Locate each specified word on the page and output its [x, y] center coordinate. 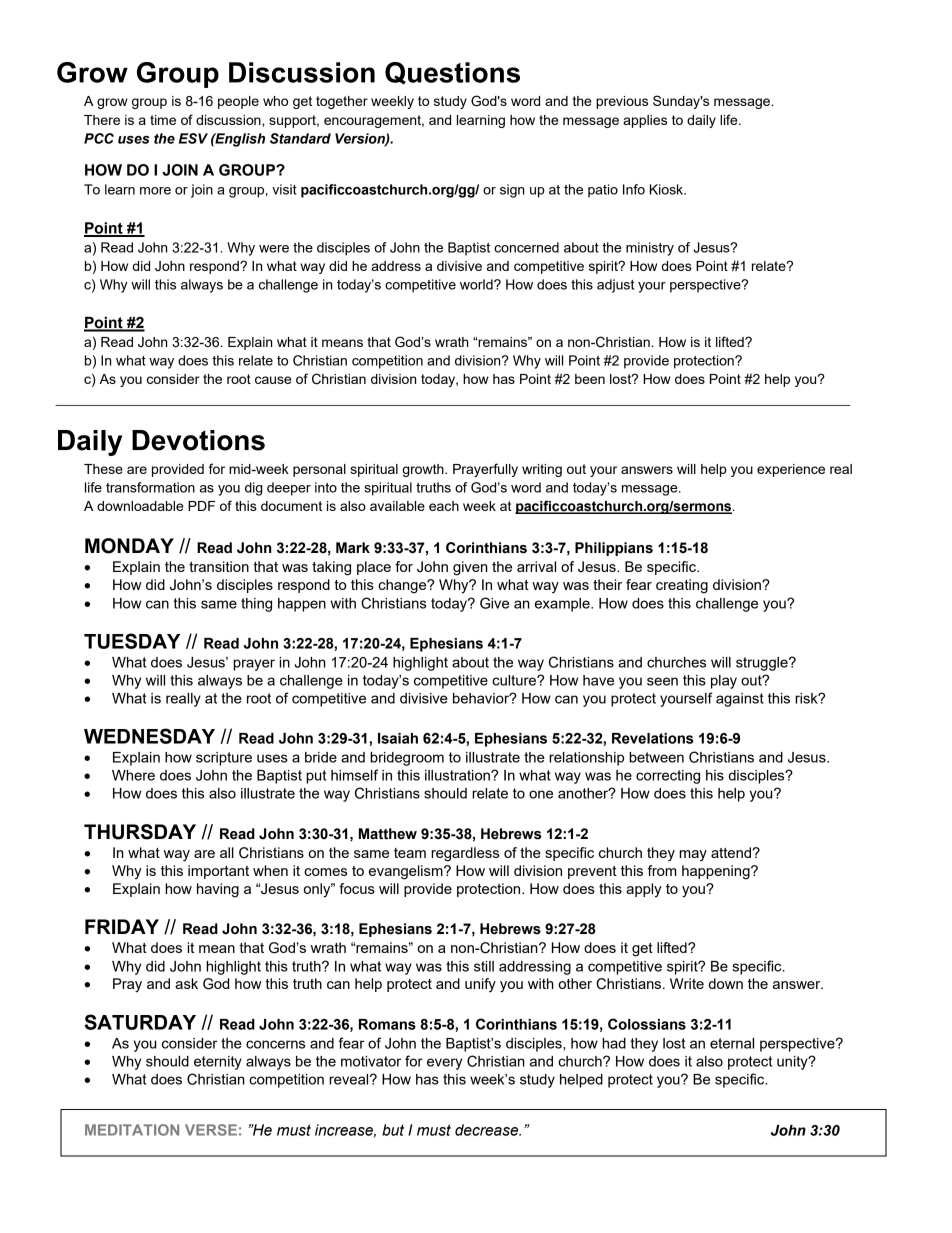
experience [791, 470]
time [163, 120]
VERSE [211, 1130]
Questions [452, 73]
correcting [668, 777]
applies [645, 121]
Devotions [198, 440]
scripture [224, 759]
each [444, 506]
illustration [458, 775]
